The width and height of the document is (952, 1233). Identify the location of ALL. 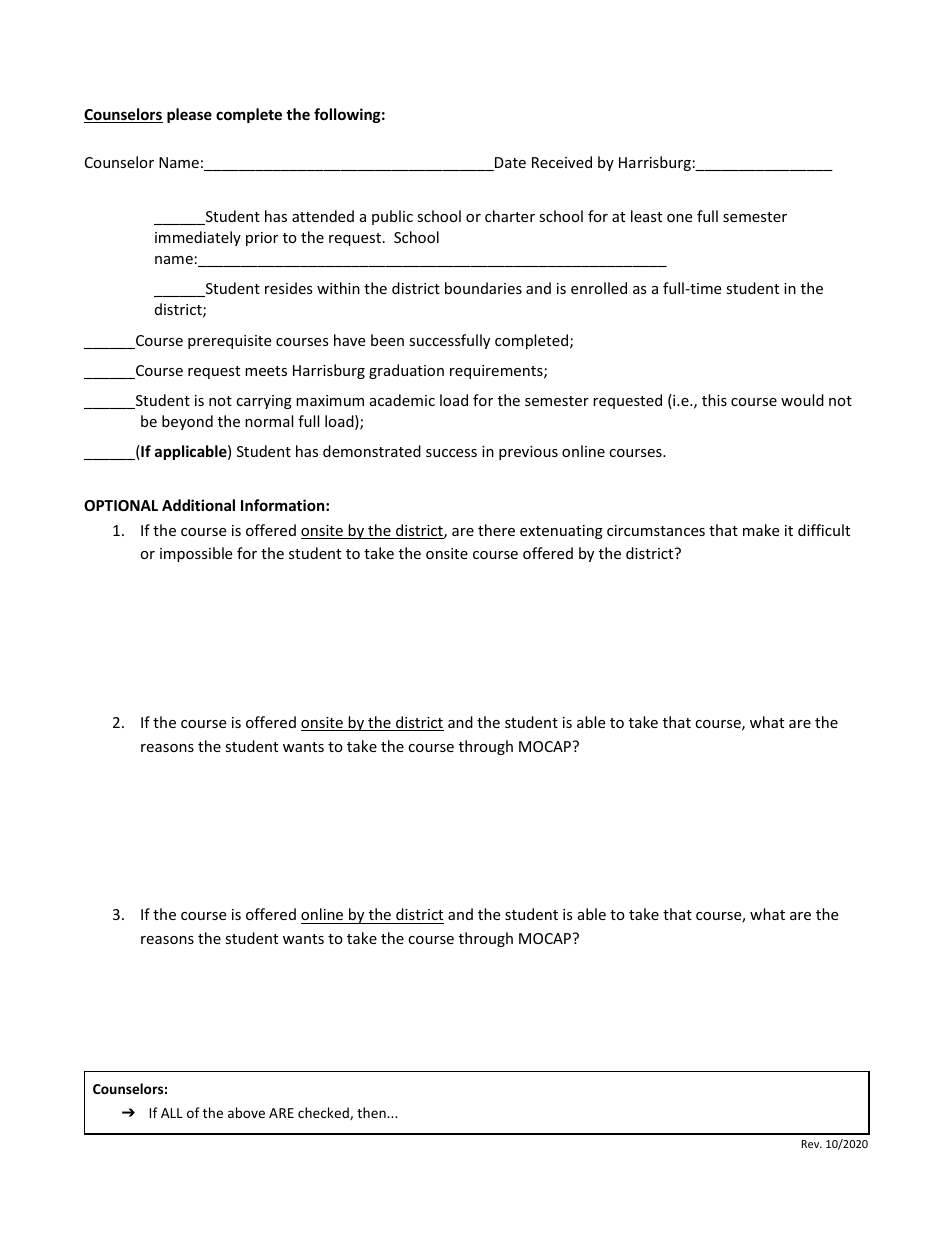
(172, 1113).
